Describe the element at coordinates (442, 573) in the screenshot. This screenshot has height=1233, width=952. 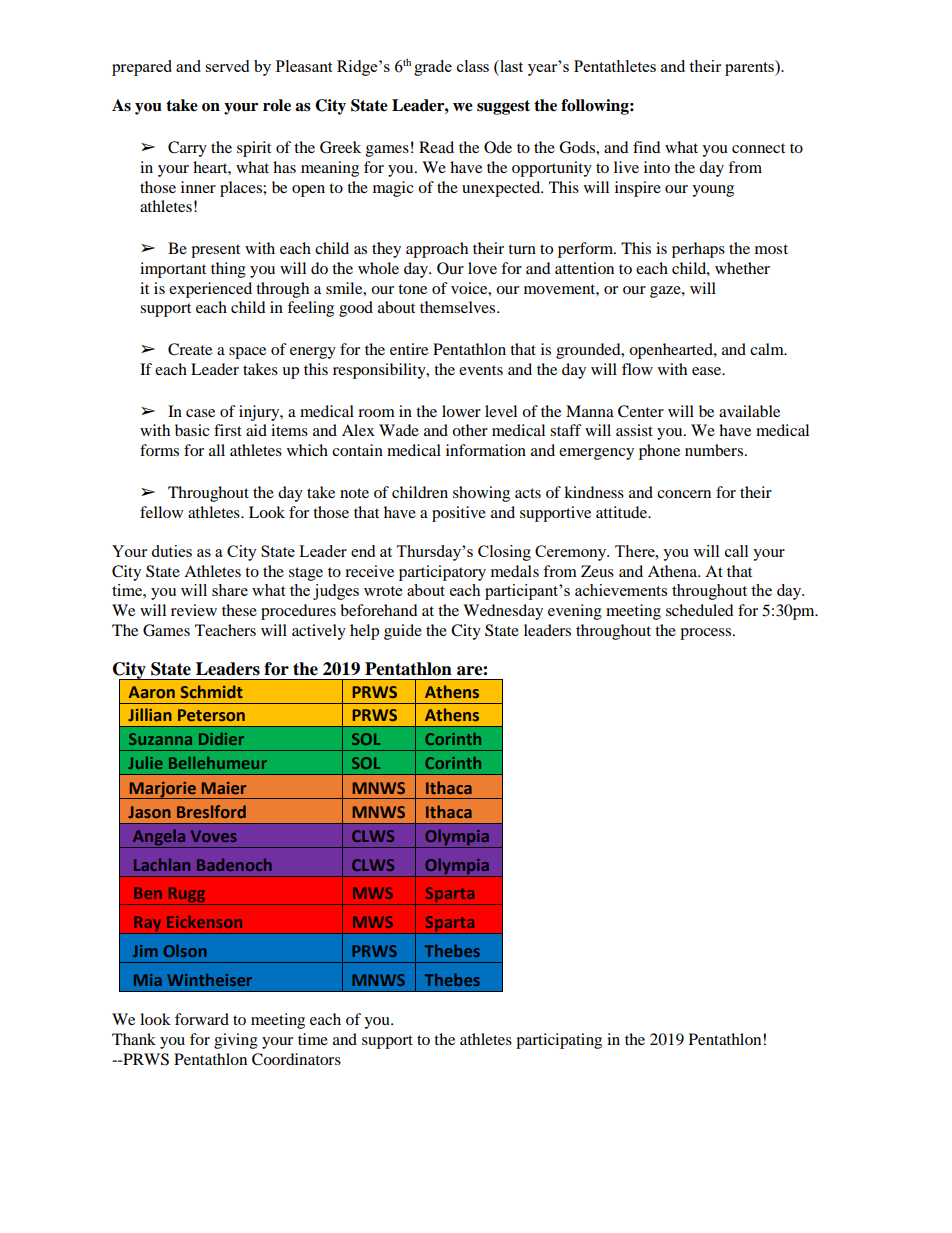
I see `participatory` at that location.
